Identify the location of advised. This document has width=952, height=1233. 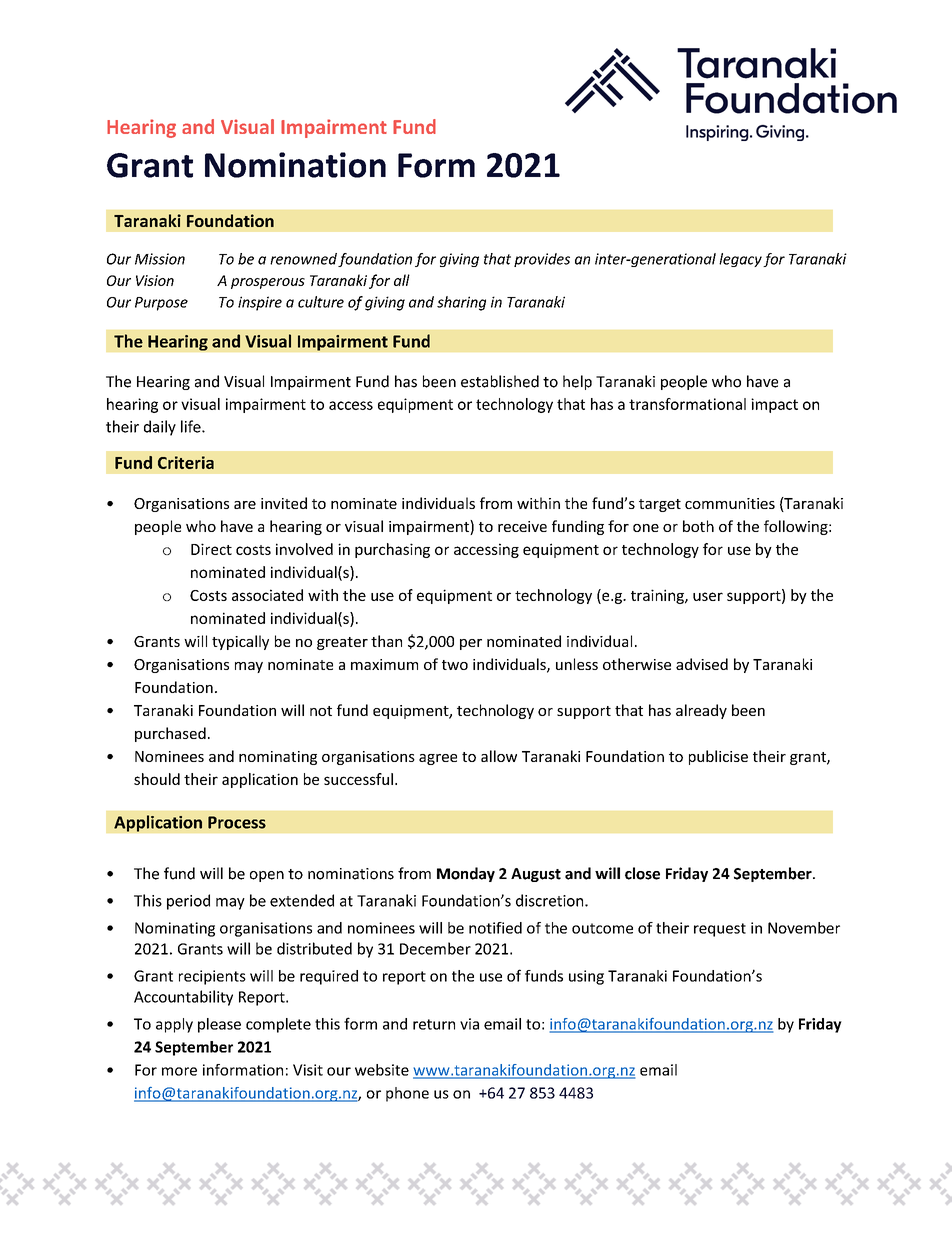
(702, 664).
